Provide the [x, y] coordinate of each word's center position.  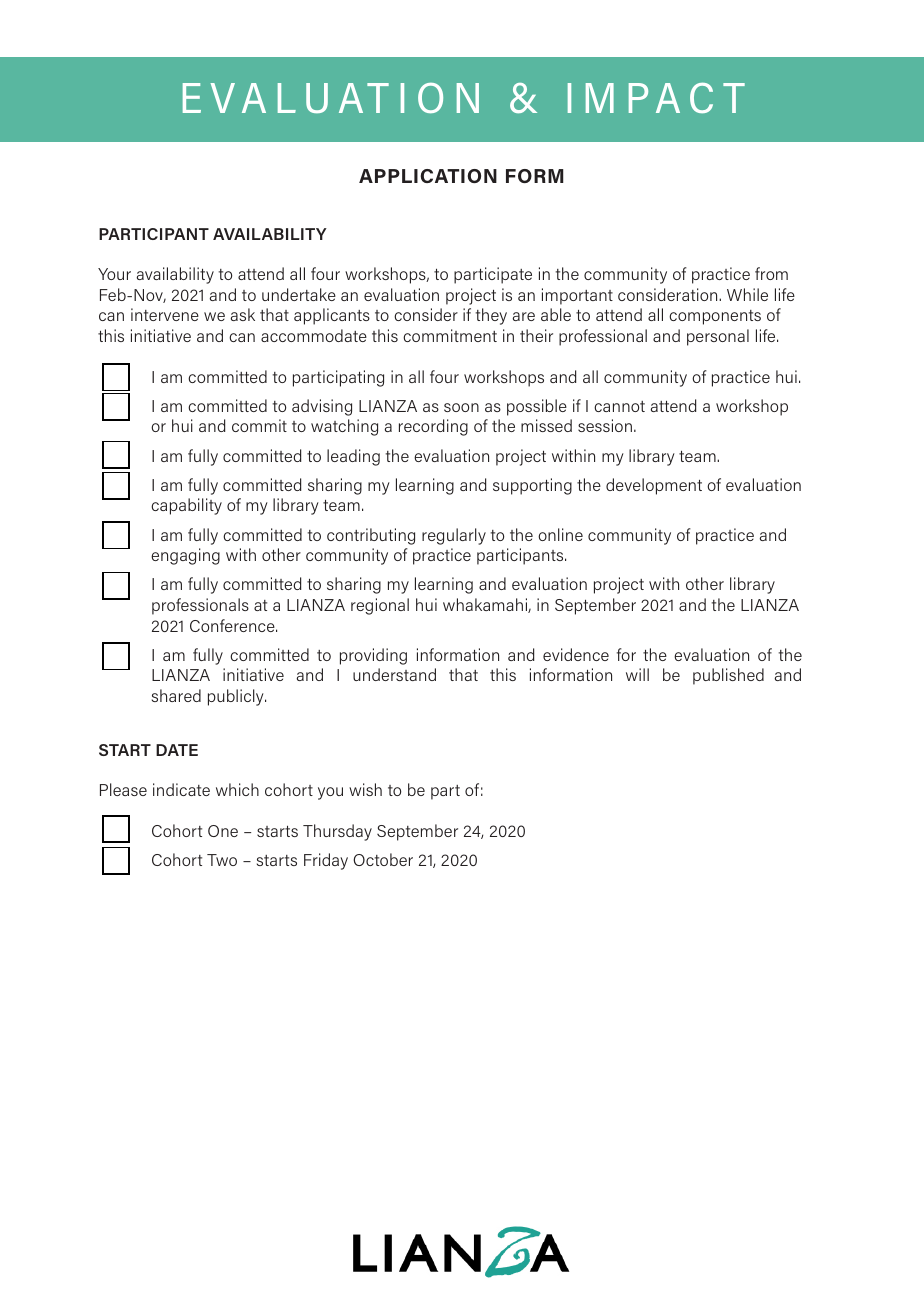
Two [222, 860]
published [728, 676]
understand [394, 674]
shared [176, 695]
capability [186, 506]
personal [718, 337]
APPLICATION [428, 176]
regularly [454, 536]
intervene [165, 314]
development [654, 486]
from [771, 273]
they [491, 316]
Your [114, 274]
